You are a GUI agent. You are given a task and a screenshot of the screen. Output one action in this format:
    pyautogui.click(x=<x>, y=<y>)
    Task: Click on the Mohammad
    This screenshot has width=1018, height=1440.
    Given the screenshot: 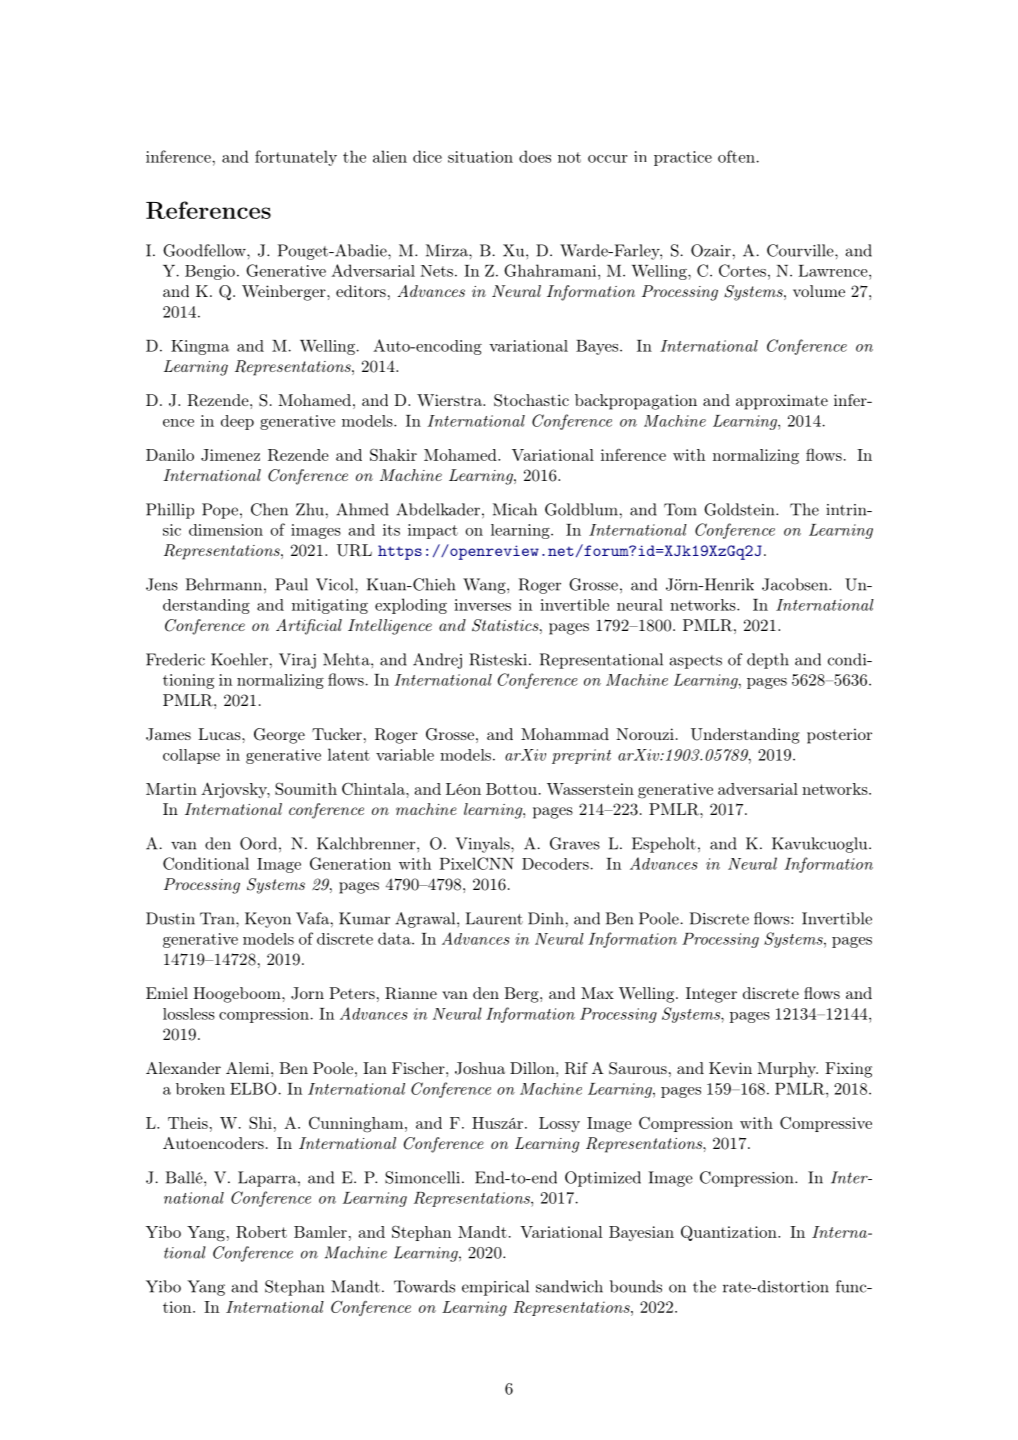 What is the action you would take?
    pyautogui.click(x=565, y=734)
